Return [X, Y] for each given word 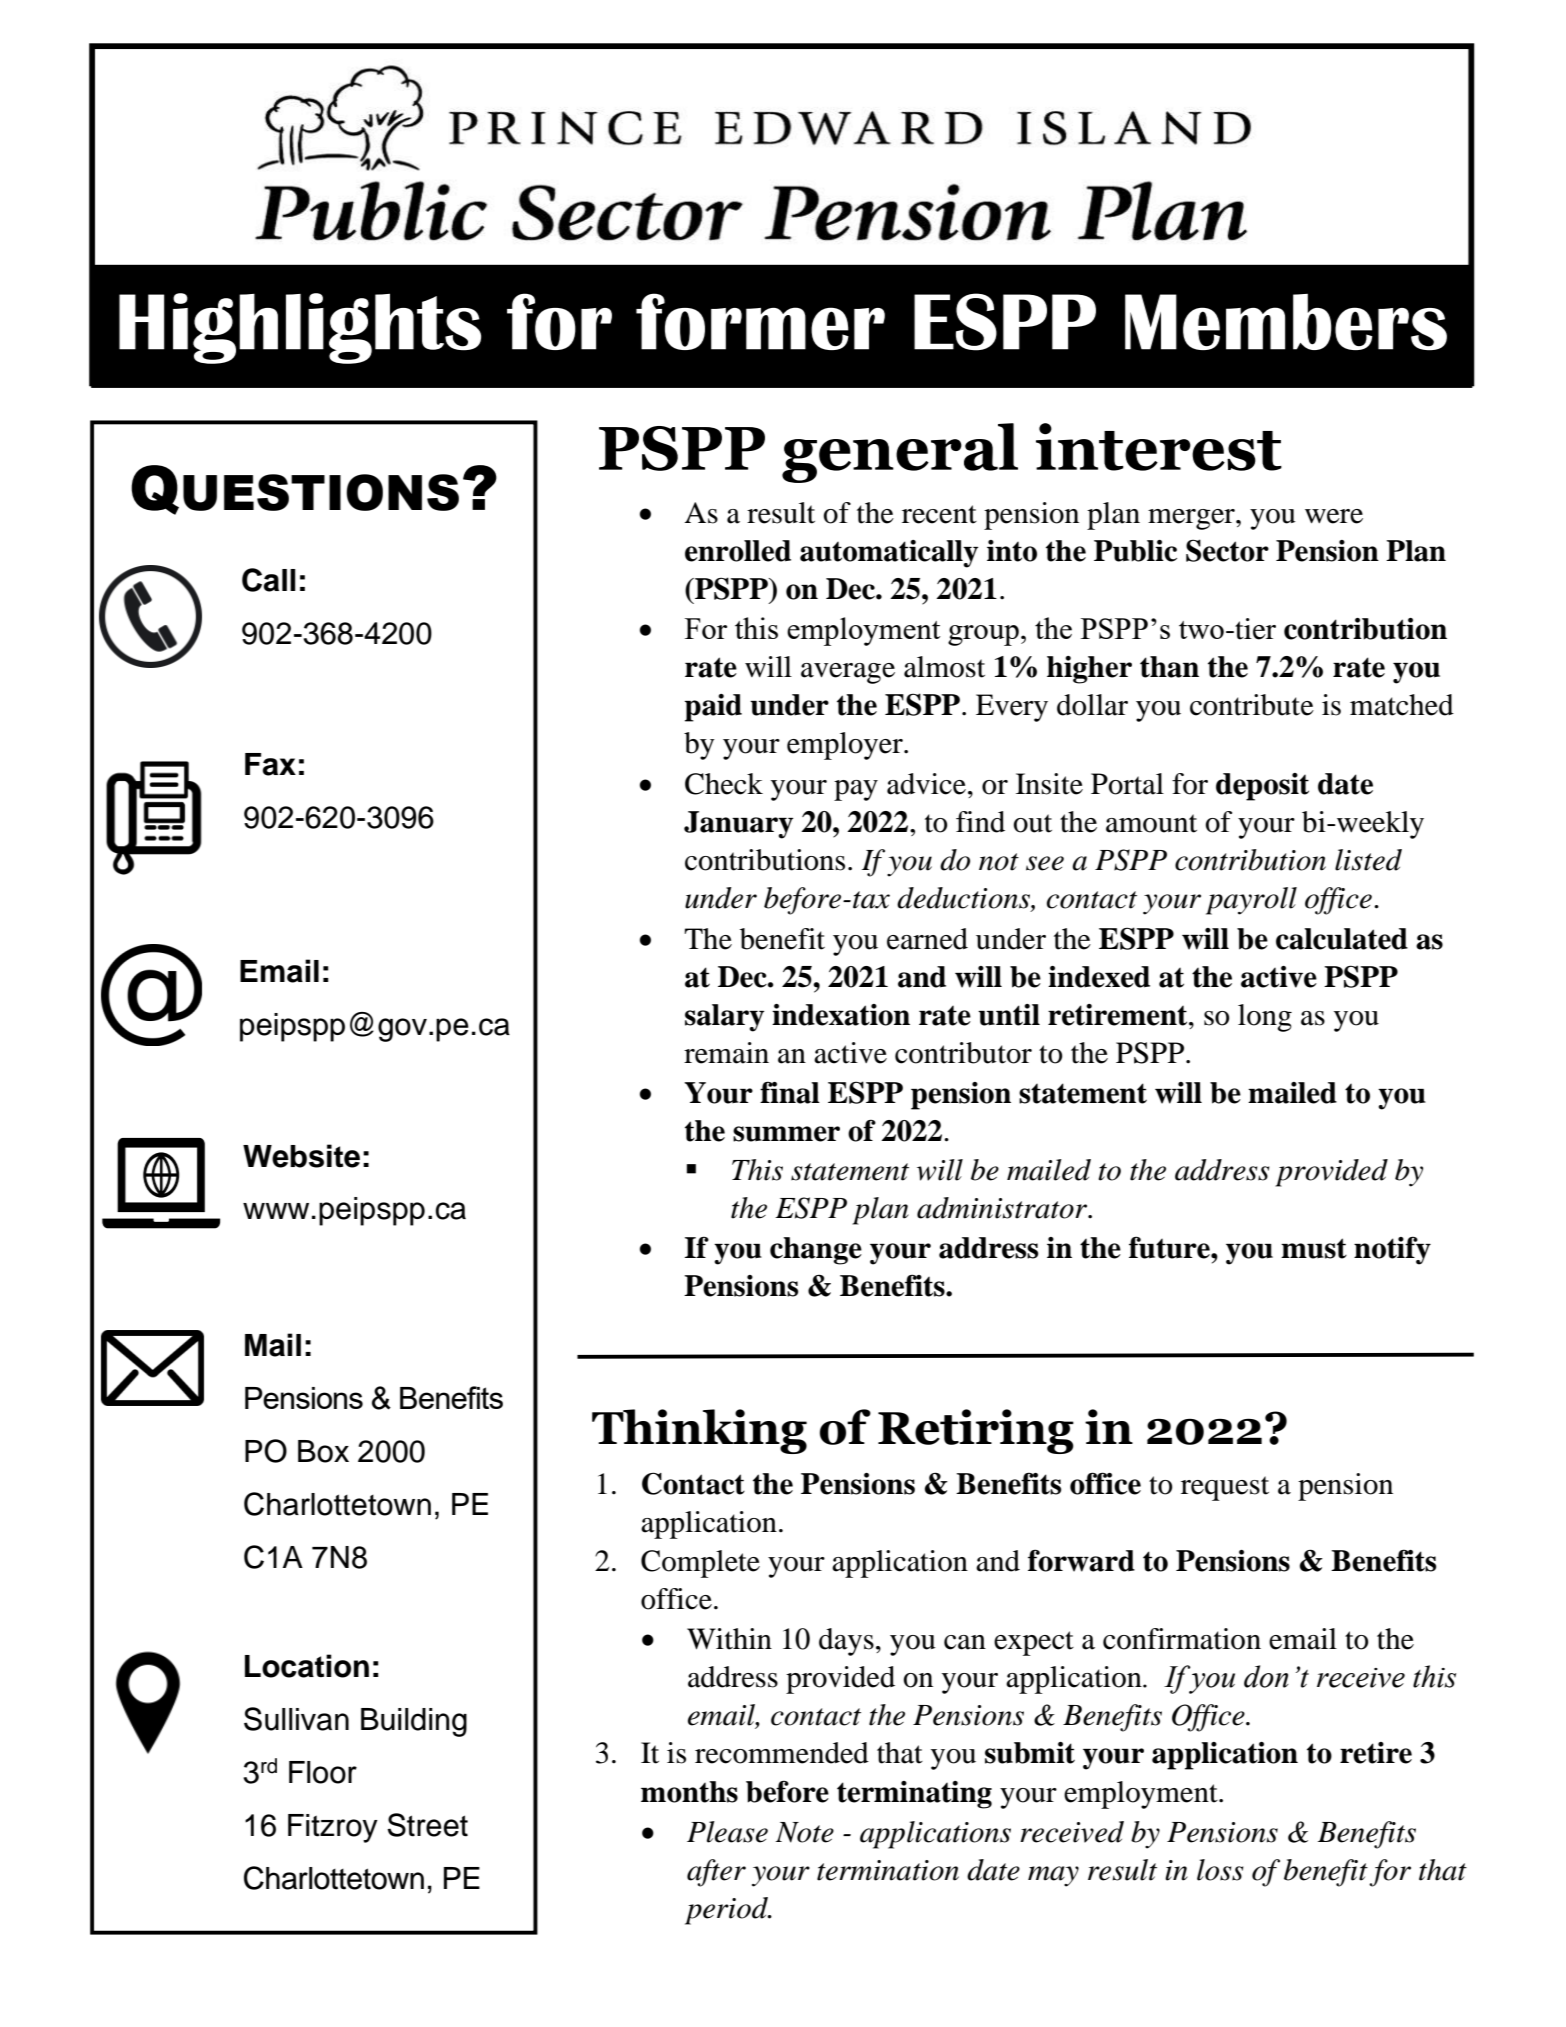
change [816, 1251]
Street [427, 1825]
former [760, 321]
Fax [270, 764]
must [1314, 1248]
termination [888, 1870]
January [738, 825]
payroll [1251, 901]
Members [1286, 322]
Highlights [300, 328]
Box [323, 1451]
